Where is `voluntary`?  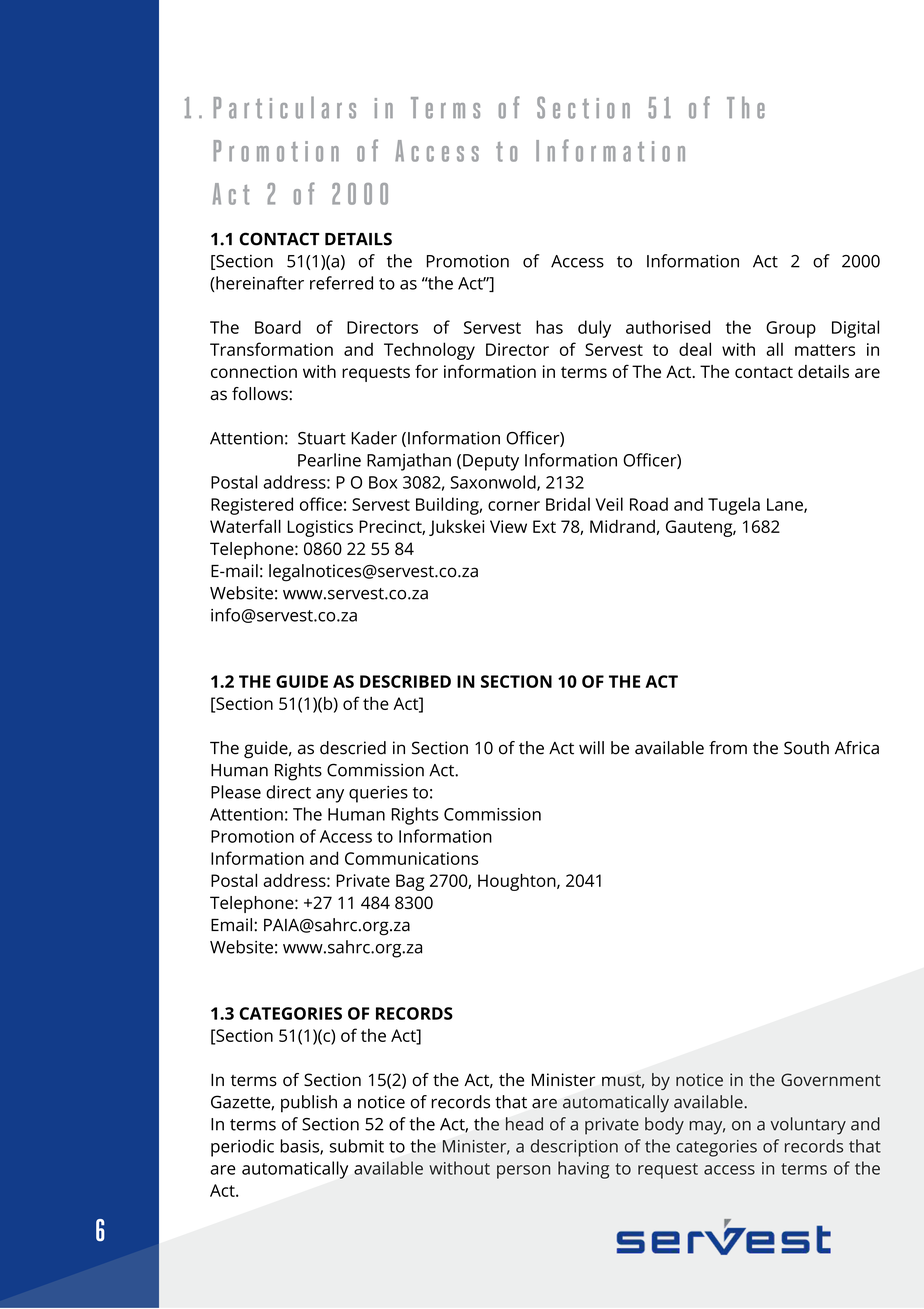 voluntary is located at coordinates (808, 1126).
